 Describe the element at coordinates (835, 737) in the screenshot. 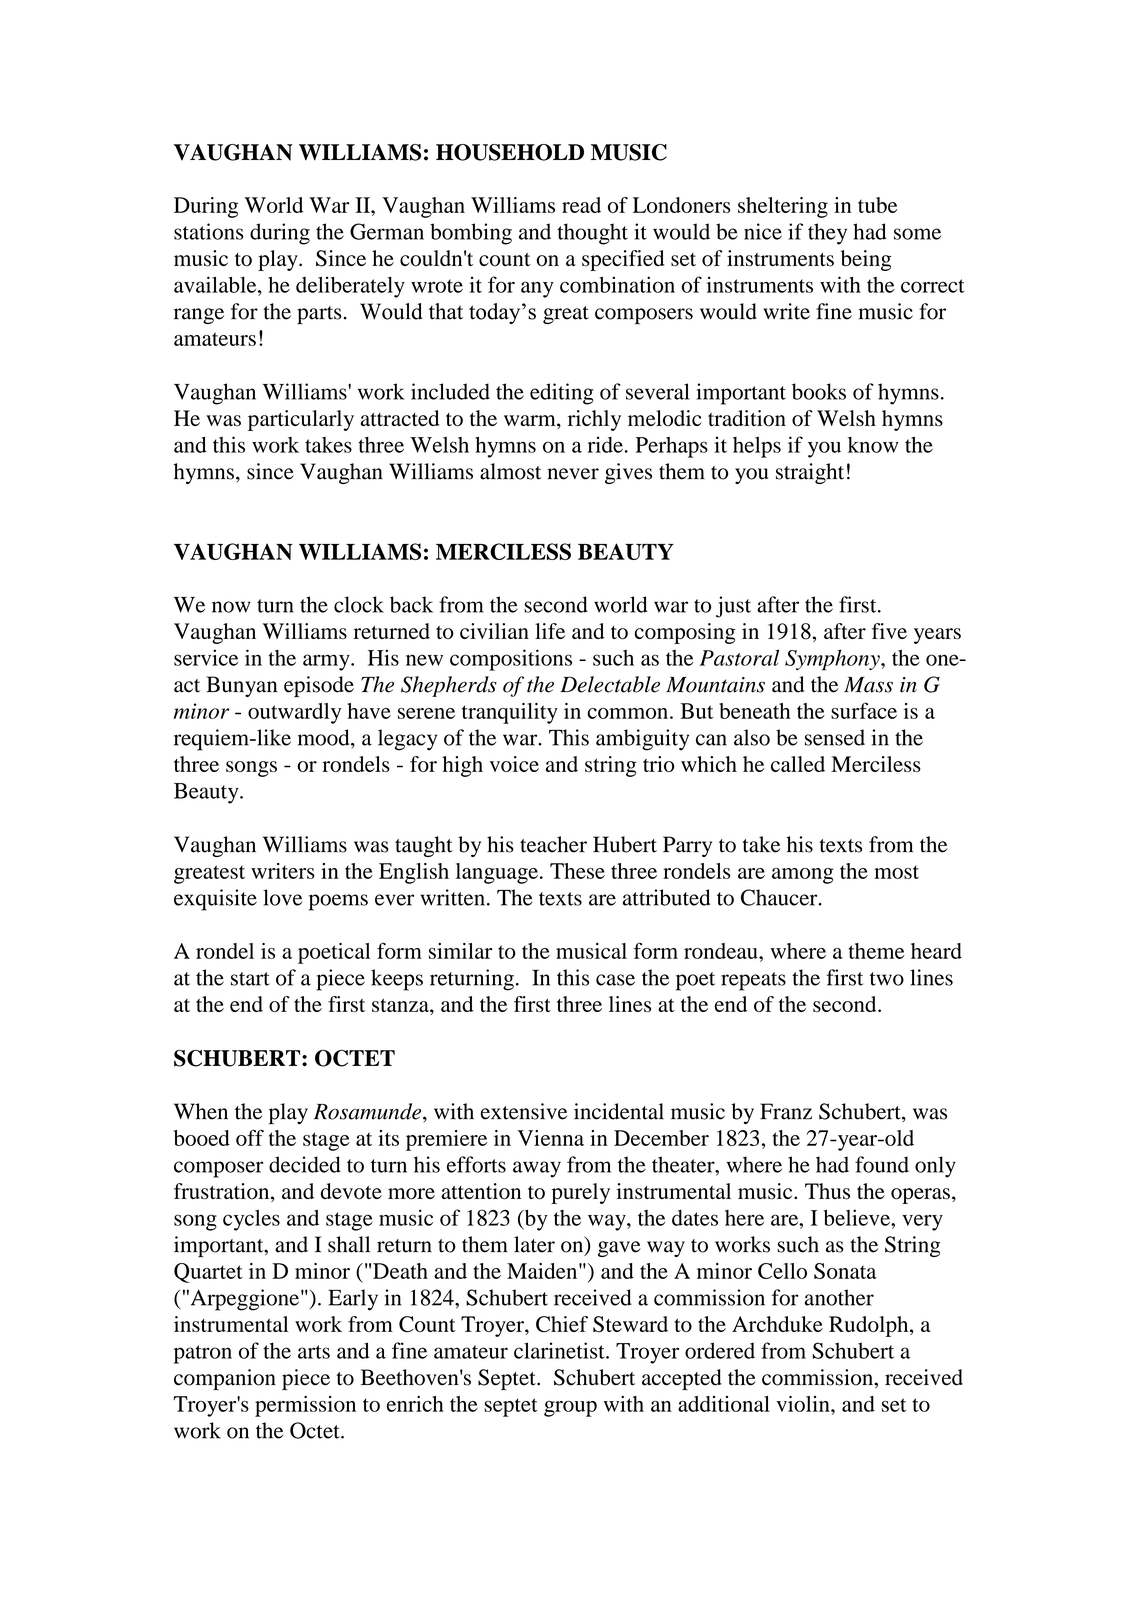

I see `sensed` at that location.
